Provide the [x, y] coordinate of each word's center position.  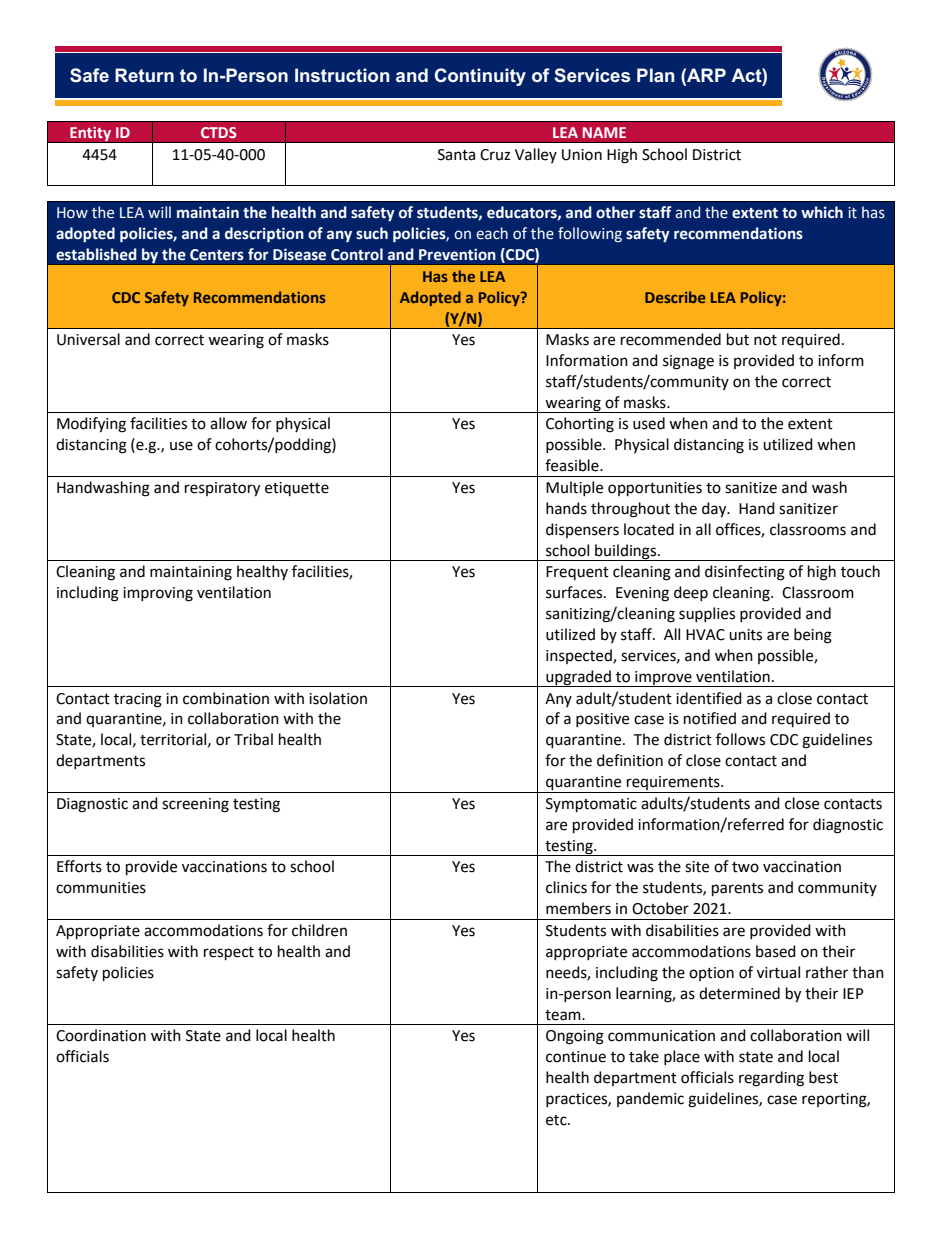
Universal [88, 339]
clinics [566, 887]
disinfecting [745, 573]
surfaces [575, 592]
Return [144, 75]
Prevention [457, 254]
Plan [656, 75]
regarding [771, 1079]
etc [557, 1120]
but [738, 339]
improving [158, 594]
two [745, 867]
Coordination [101, 1035]
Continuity [480, 77]
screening [195, 805]
